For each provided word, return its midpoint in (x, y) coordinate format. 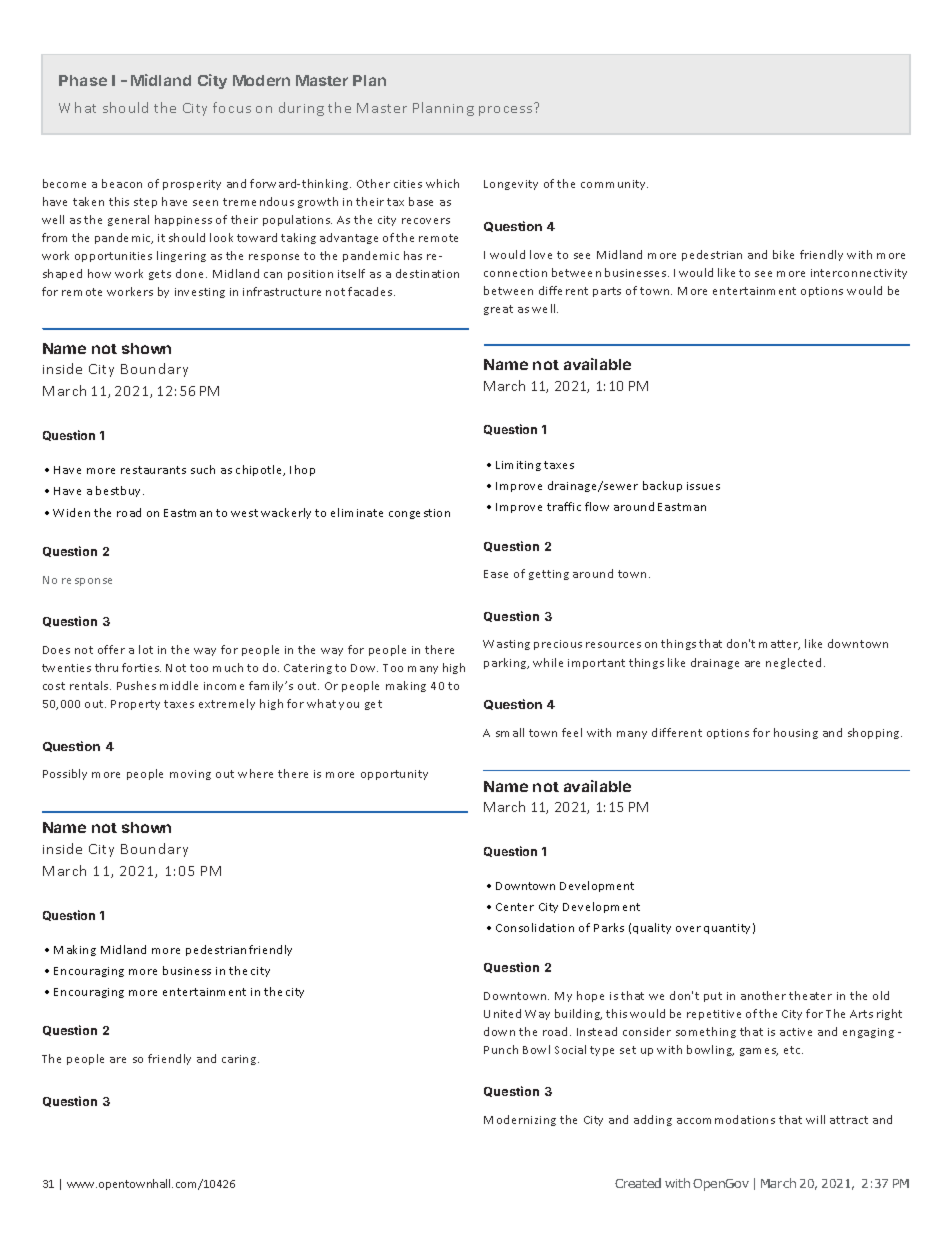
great (498, 310)
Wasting (506, 645)
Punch (501, 1049)
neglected (793, 663)
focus (232, 107)
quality (652, 928)
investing (200, 293)
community (614, 185)
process (505, 111)
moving (190, 775)
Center (515, 907)
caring (240, 1060)
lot (146, 649)
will (815, 1119)
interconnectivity (859, 274)
